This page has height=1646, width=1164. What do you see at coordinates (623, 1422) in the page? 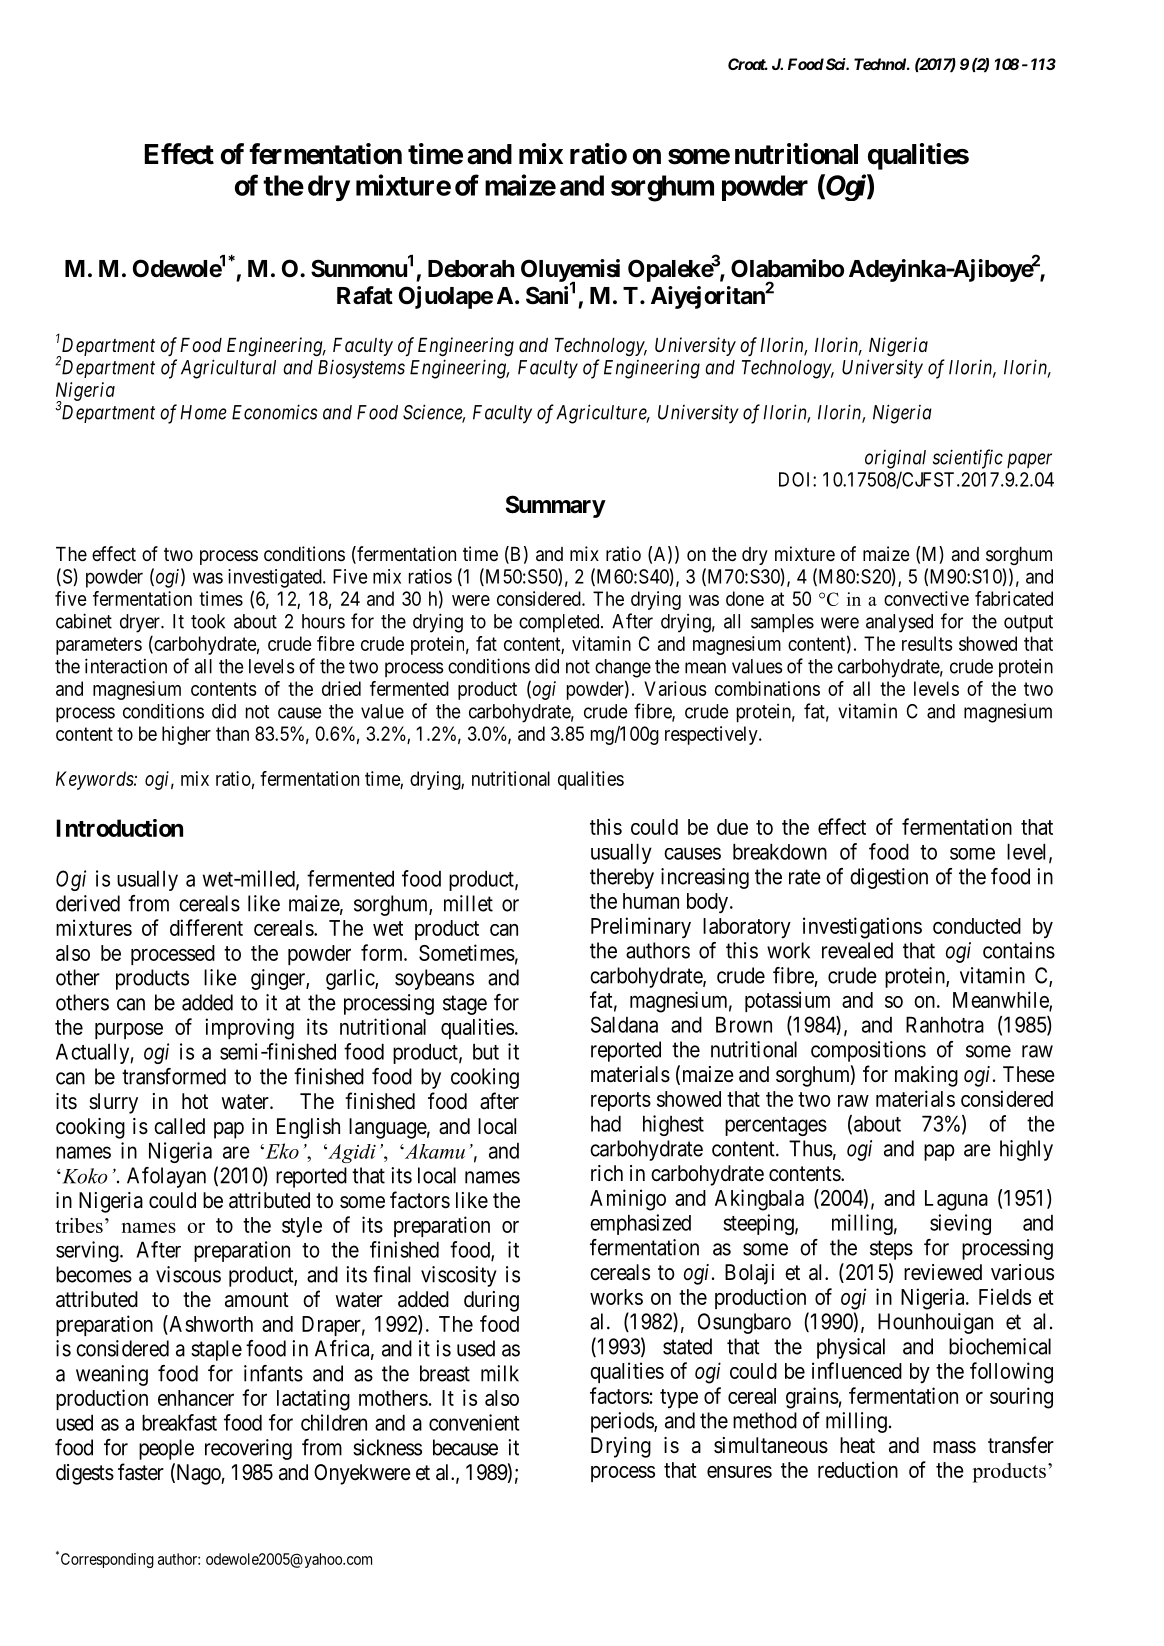
I see `periods` at bounding box center [623, 1422].
